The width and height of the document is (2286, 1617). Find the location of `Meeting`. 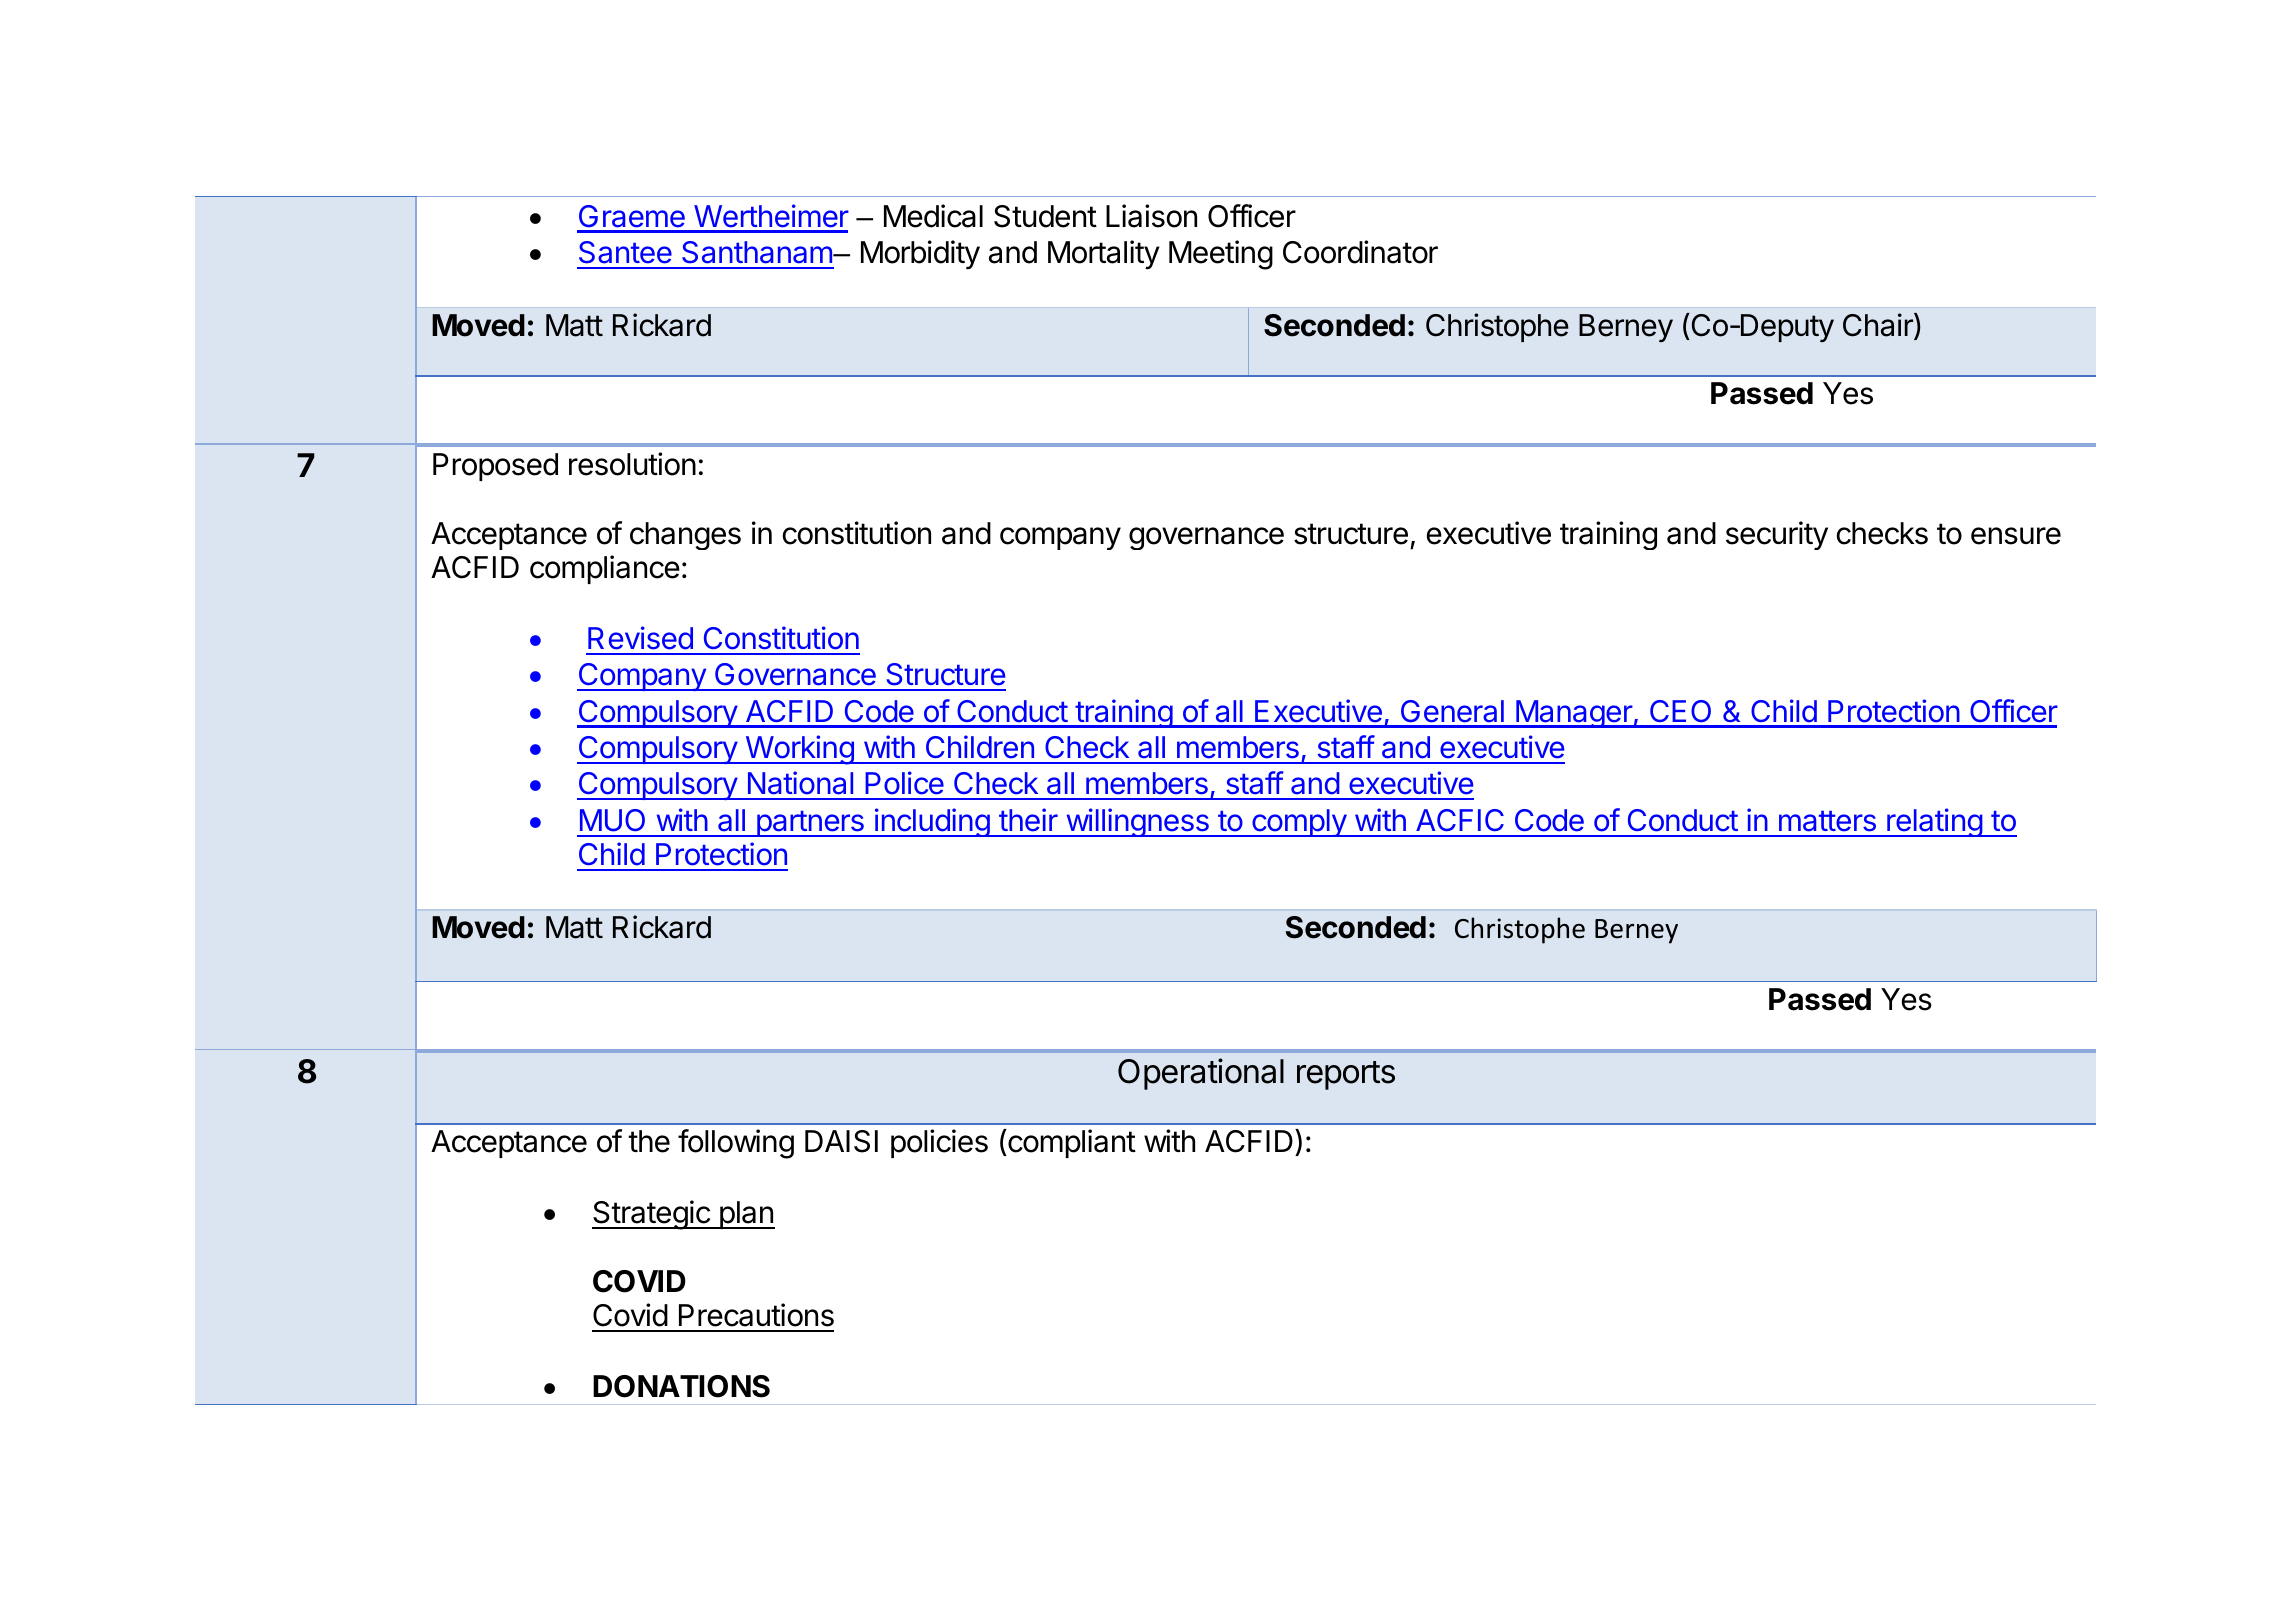

Meeting is located at coordinates (1221, 255).
